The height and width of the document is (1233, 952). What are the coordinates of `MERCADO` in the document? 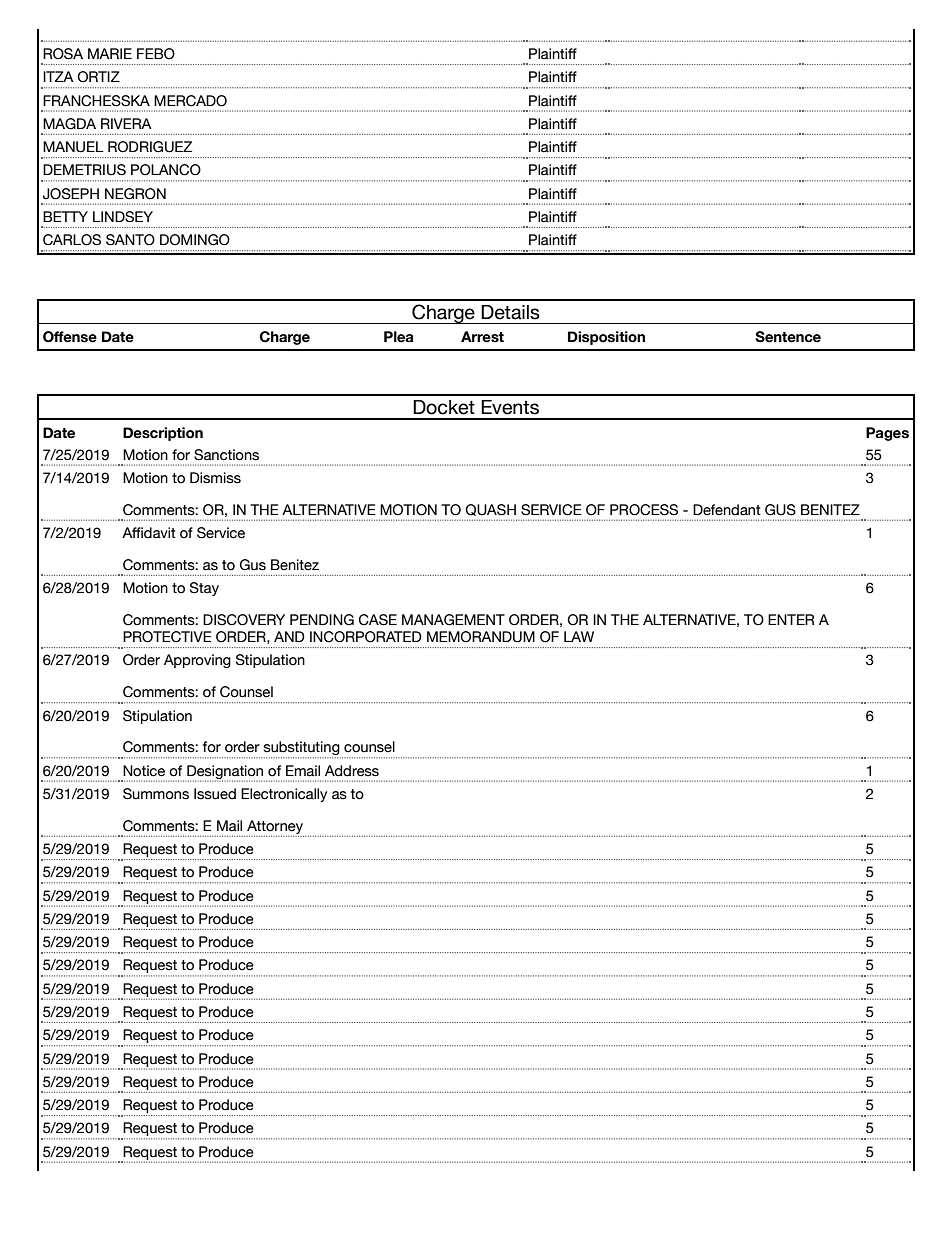 It's located at (190, 101).
